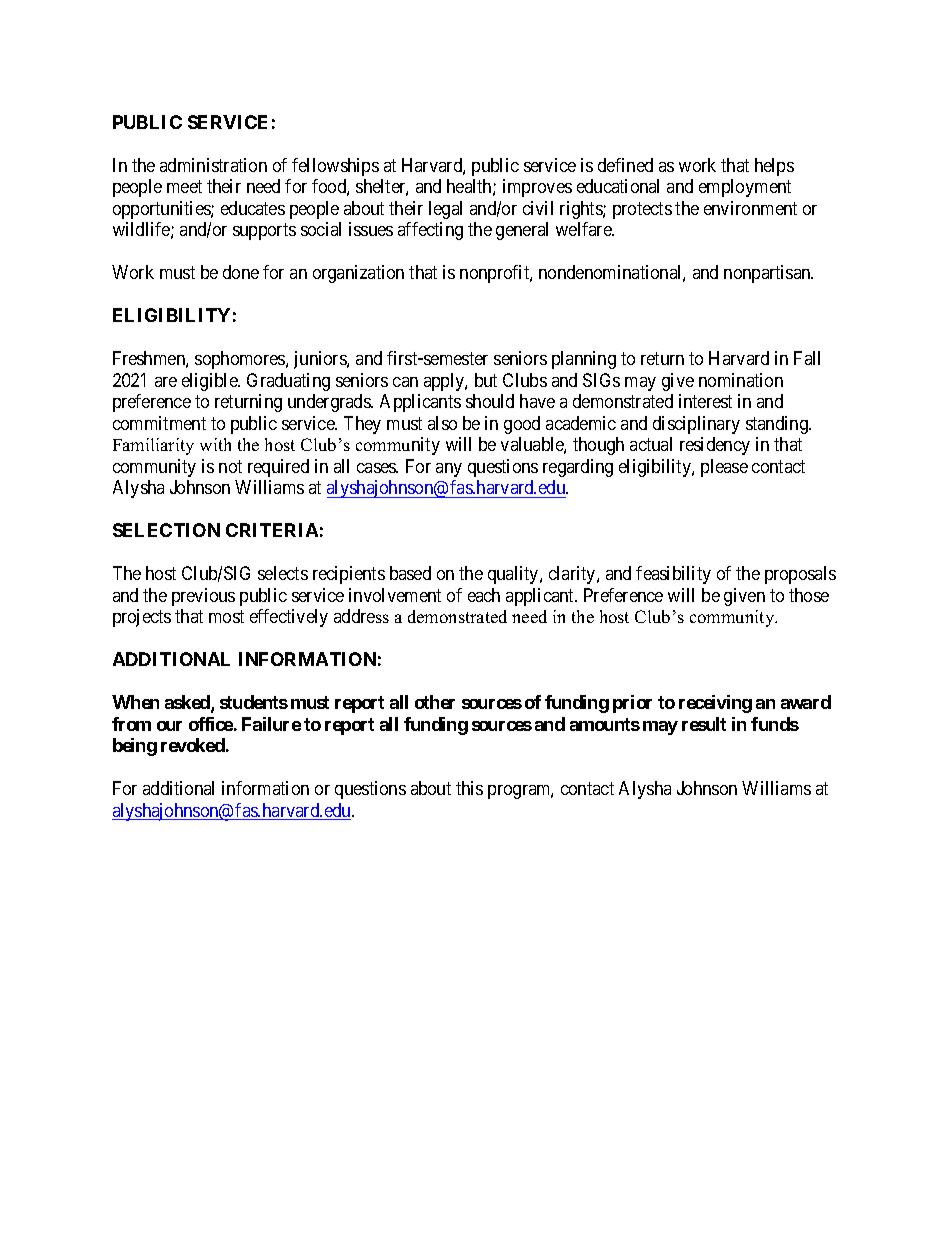 The height and width of the screenshot is (1233, 952). What do you see at coordinates (449, 470) in the screenshot?
I see `any` at bounding box center [449, 470].
